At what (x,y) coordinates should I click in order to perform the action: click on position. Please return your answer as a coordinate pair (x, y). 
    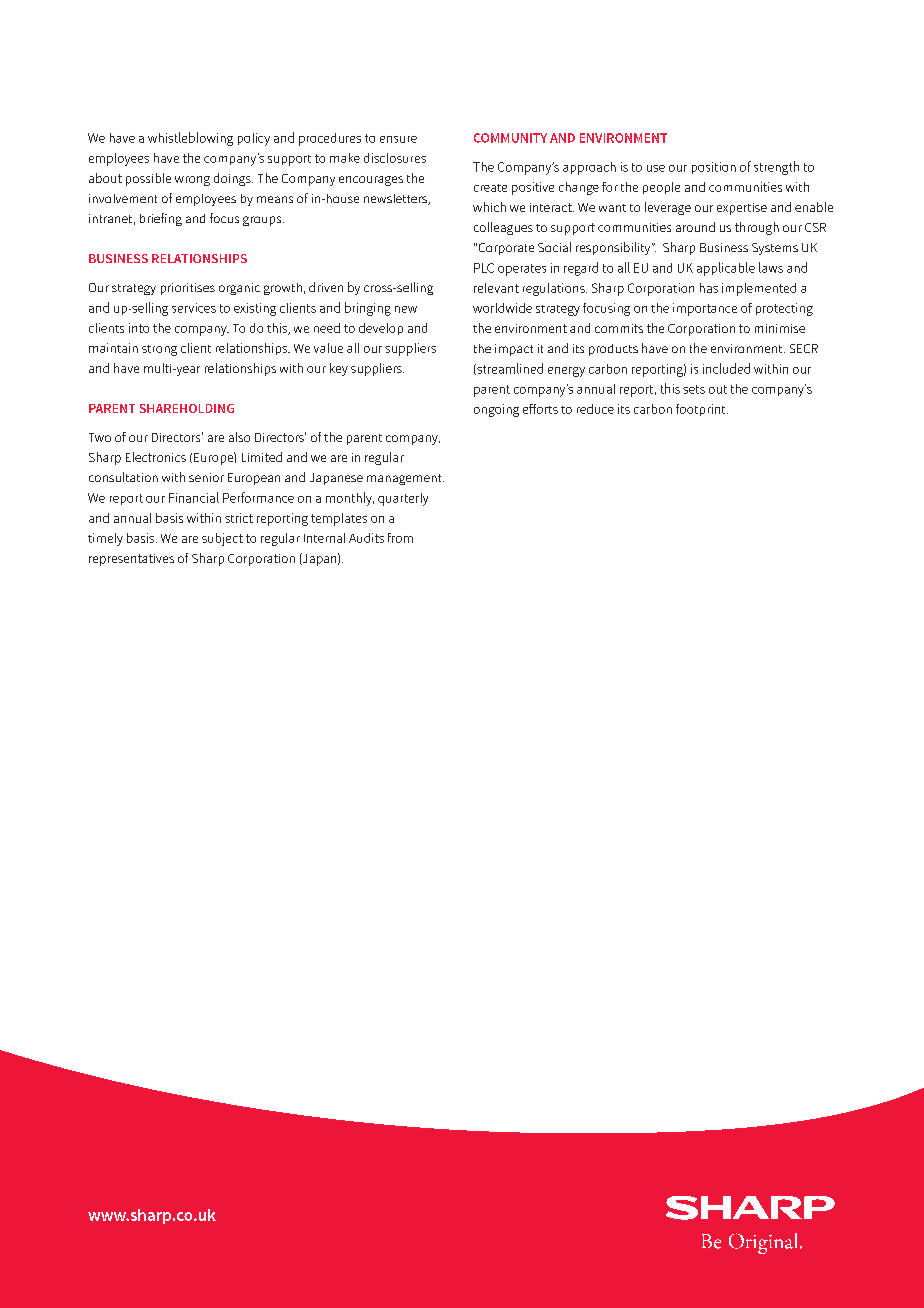
    Looking at the image, I should click on (714, 168).
